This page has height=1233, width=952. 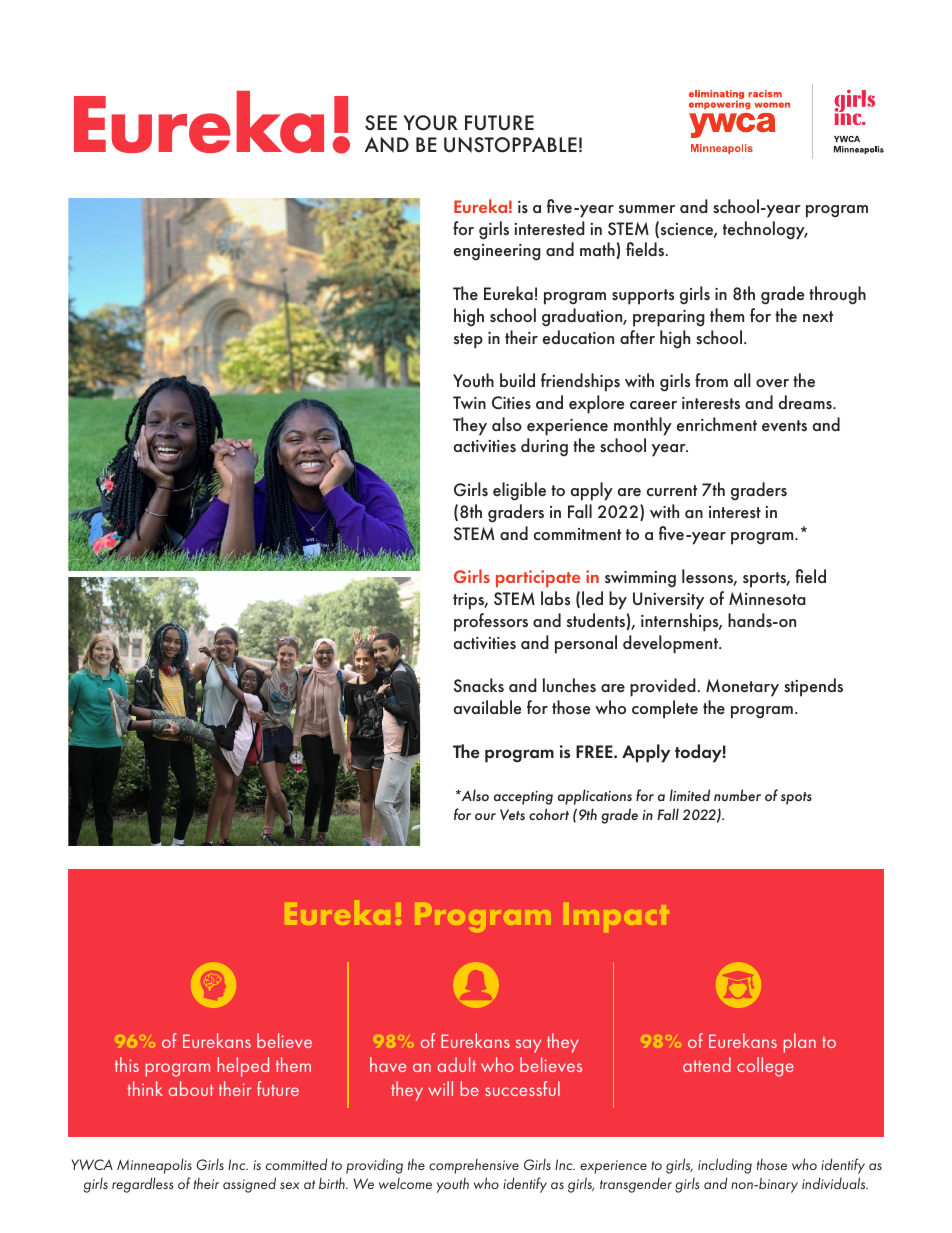 What do you see at coordinates (381, 122) in the page?
I see `SEE` at bounding box center [381, 122].
